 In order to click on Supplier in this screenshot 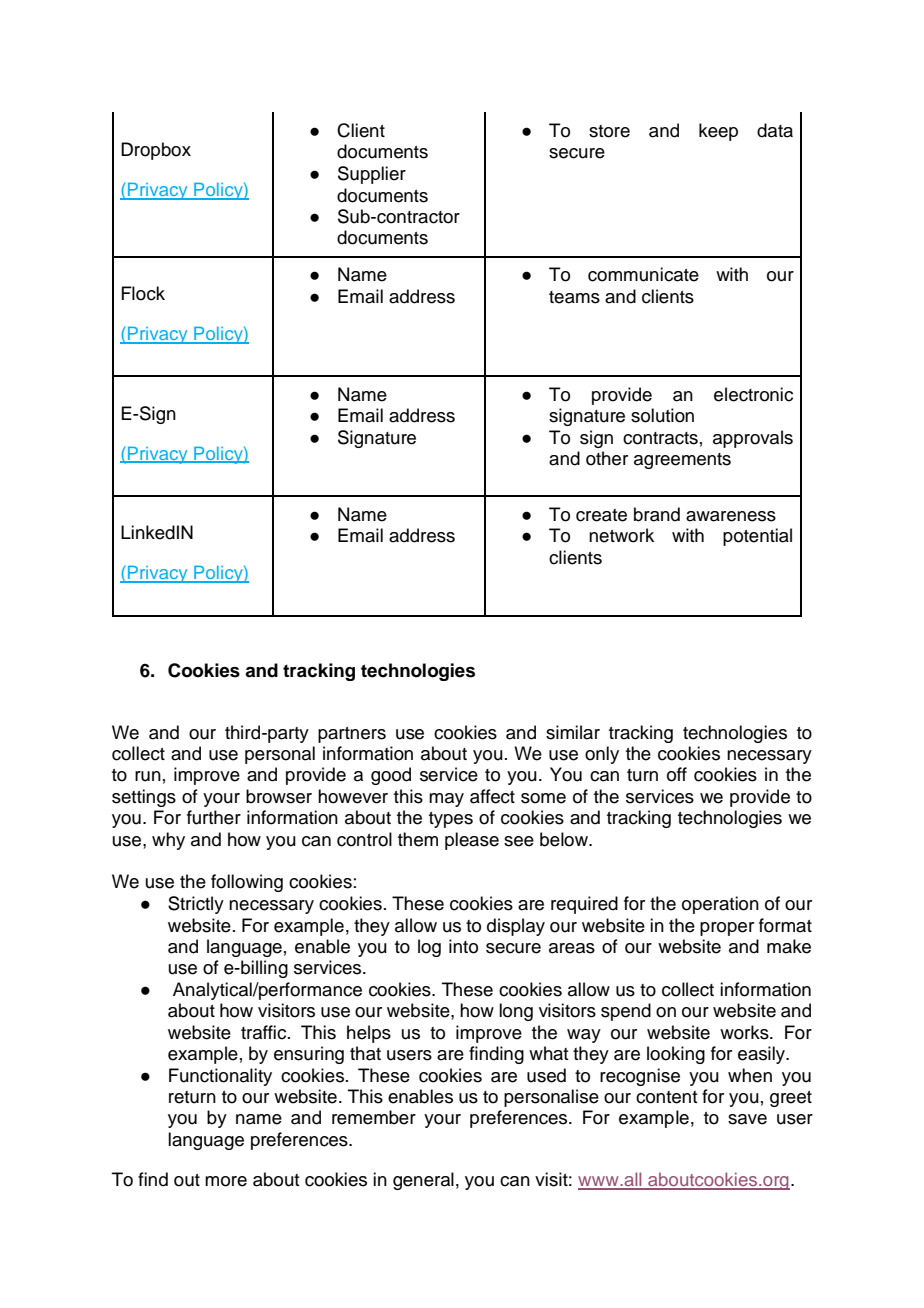, I will do `click(372, 175)`.
